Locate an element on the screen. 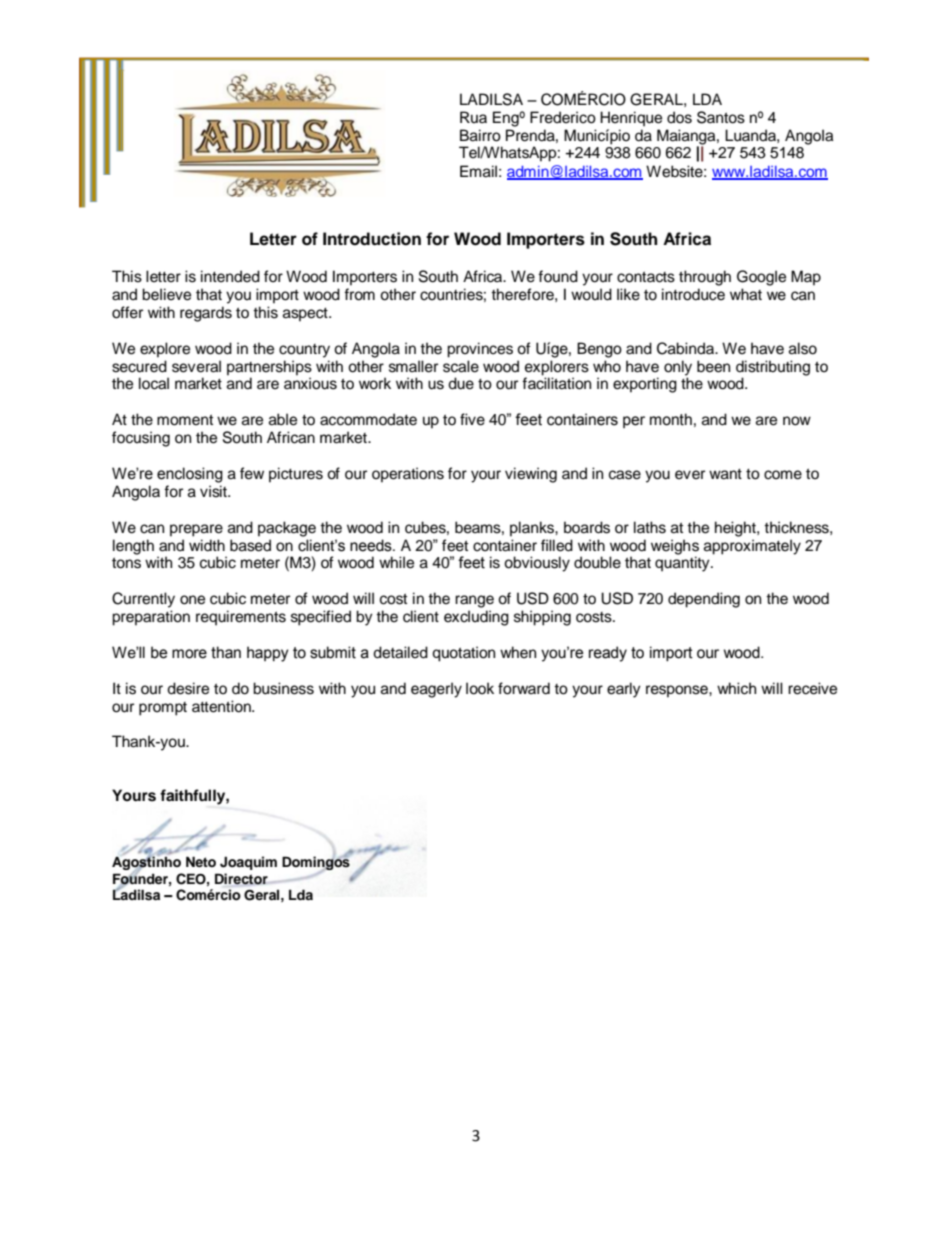 This screenshot has width=952, height=1233. regards is located at coordinates (206, 314).
